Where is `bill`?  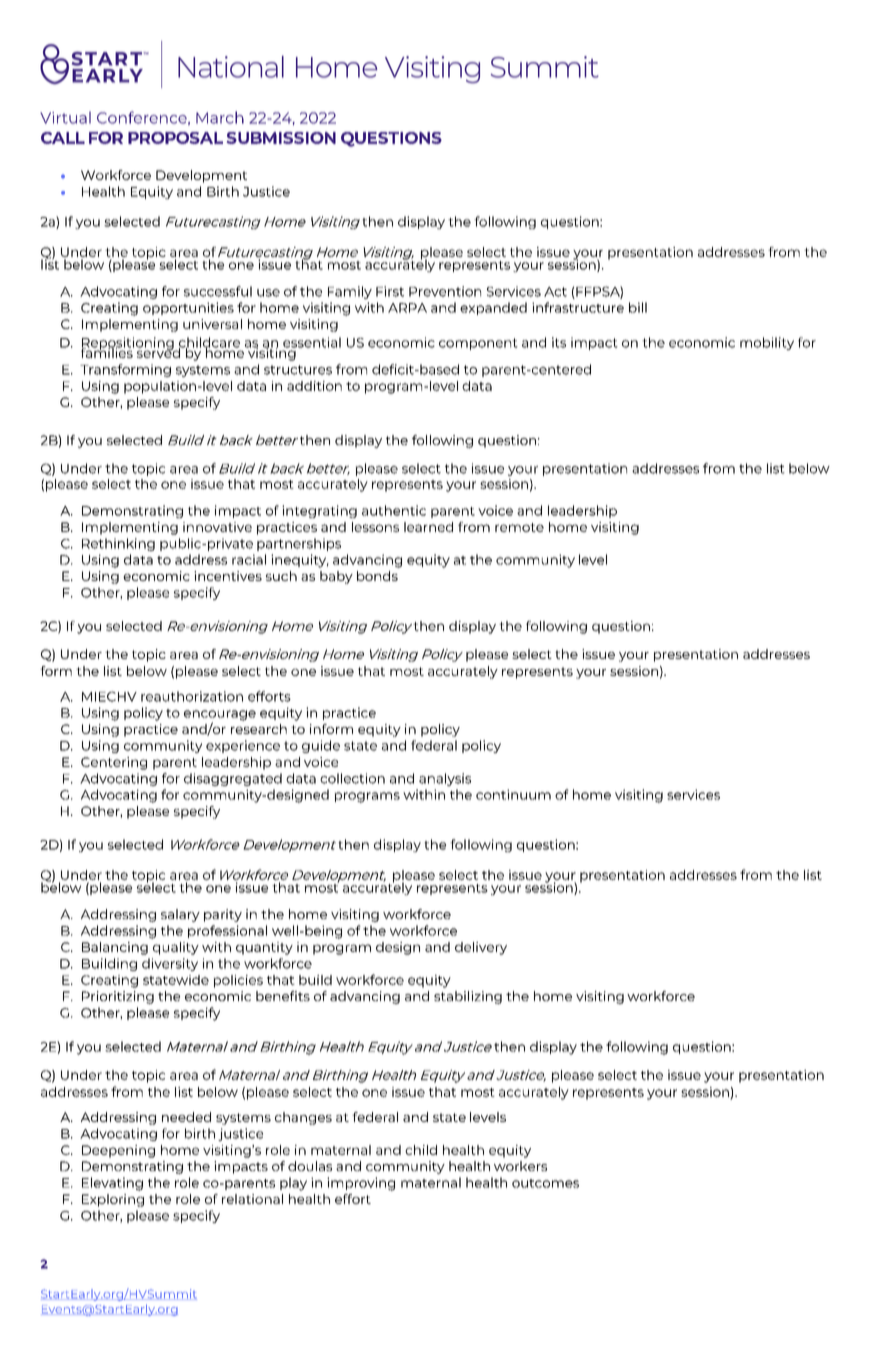 bill is located at coordinates (638, 307).
